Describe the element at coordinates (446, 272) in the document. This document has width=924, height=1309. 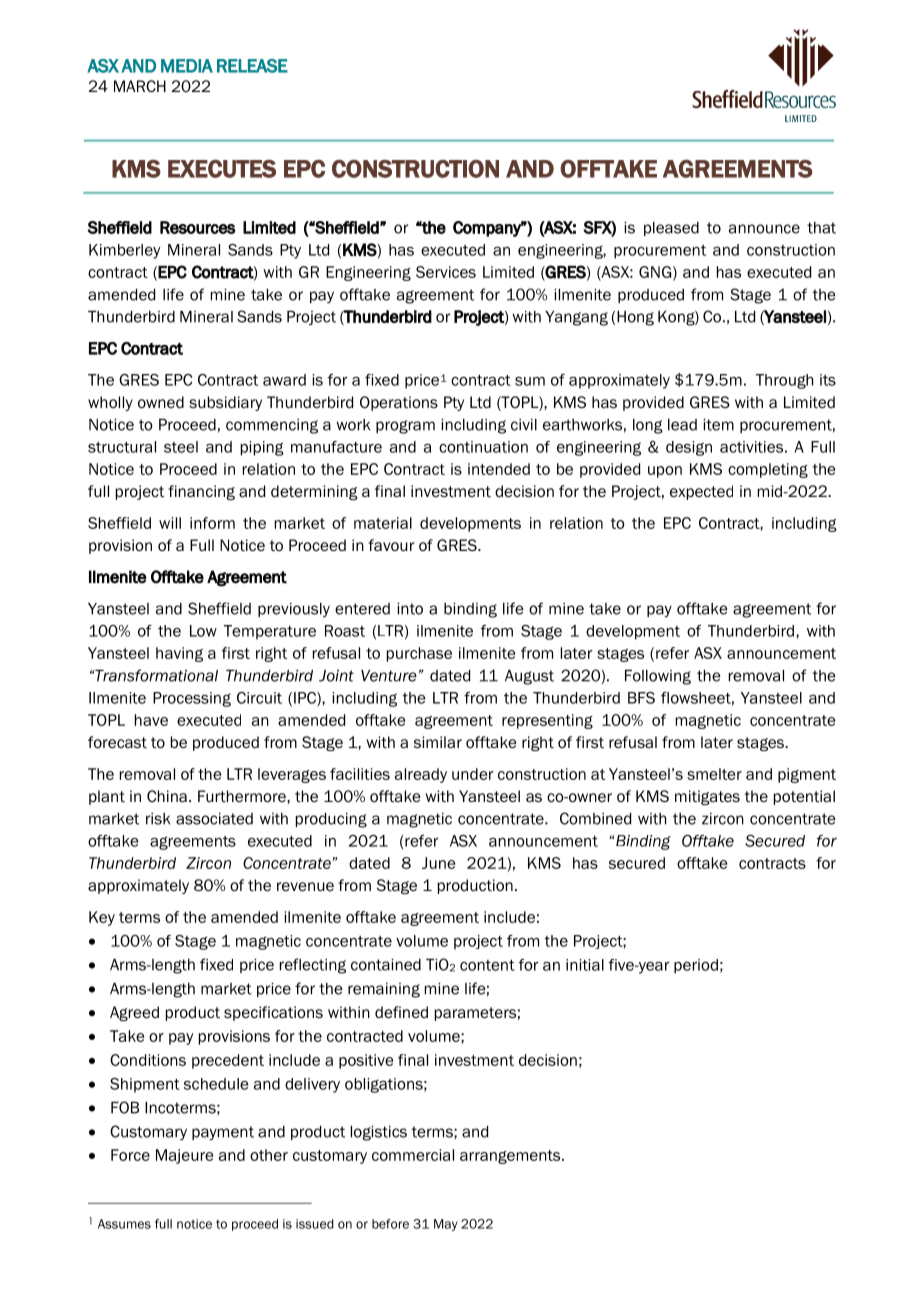
I see `Services` at that location.
